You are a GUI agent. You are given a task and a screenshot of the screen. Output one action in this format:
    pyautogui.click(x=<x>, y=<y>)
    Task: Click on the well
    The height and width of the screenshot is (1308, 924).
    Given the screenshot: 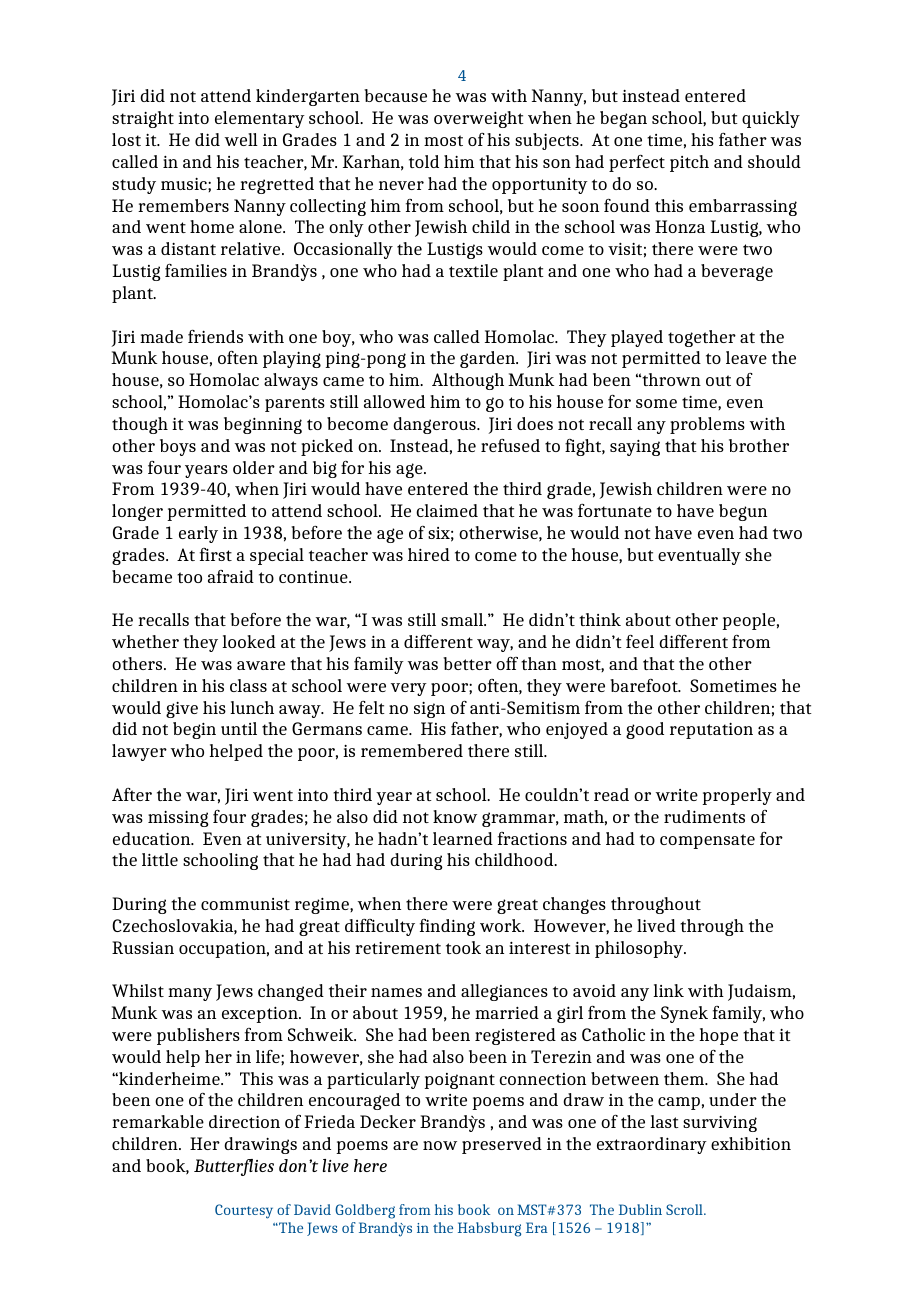 What is the action you would take?
    pyautogui.click(x=241, y=139)
